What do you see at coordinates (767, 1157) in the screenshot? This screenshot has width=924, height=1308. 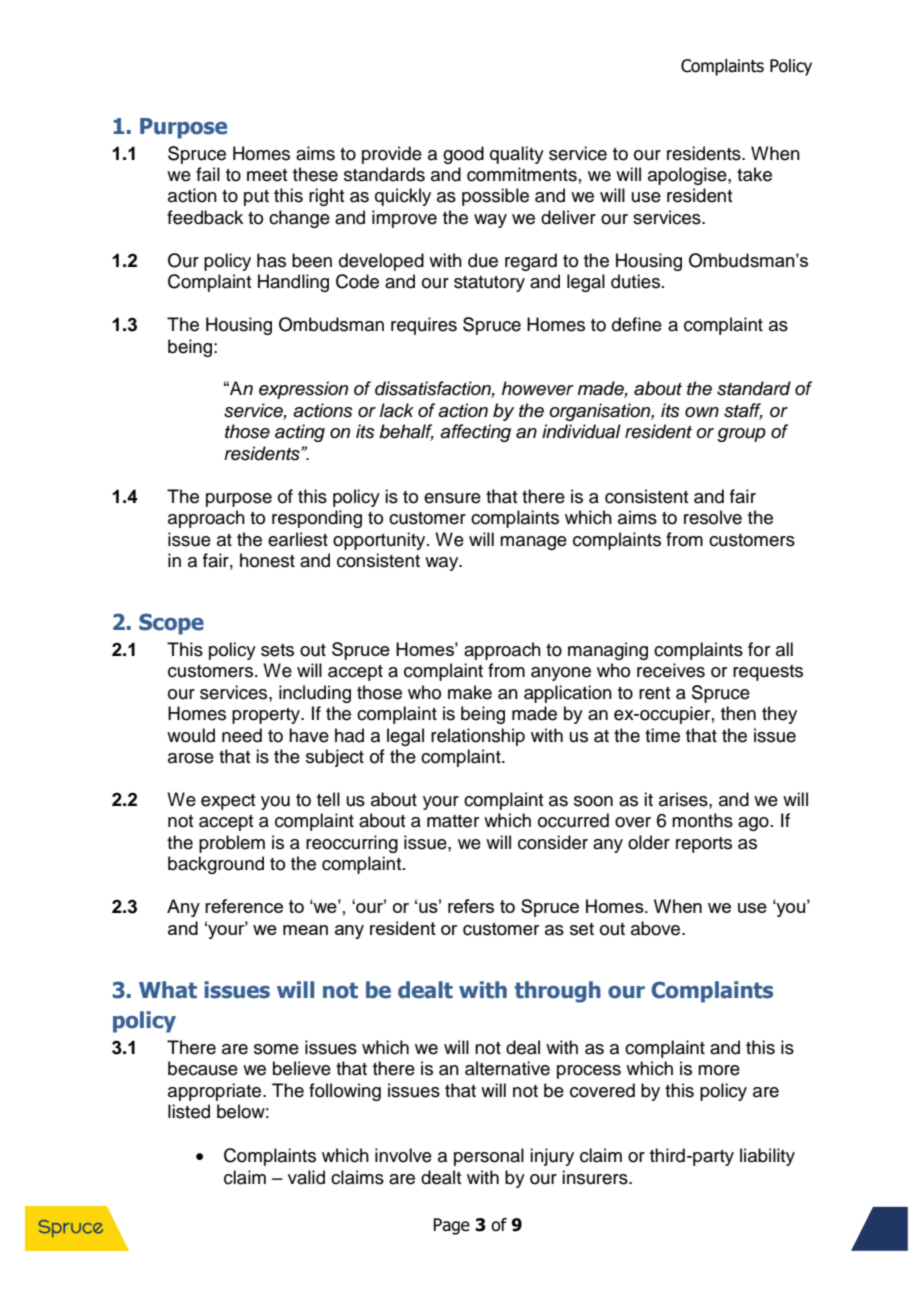 I see `liability` at bounding box center [767, 1157].
